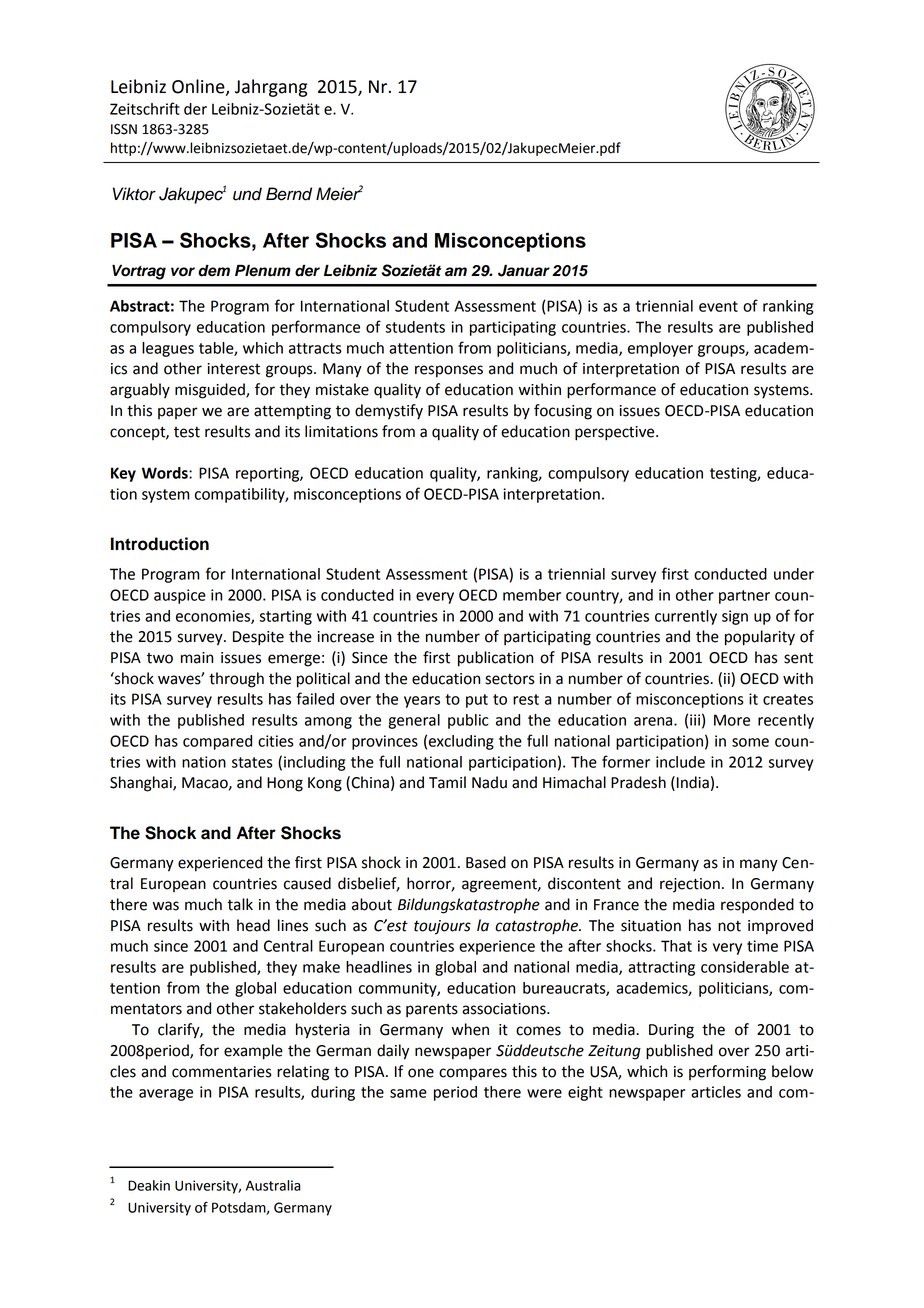 The height and width of the image is (1308, 924). I want to click on toujours, so click(442, 927).
